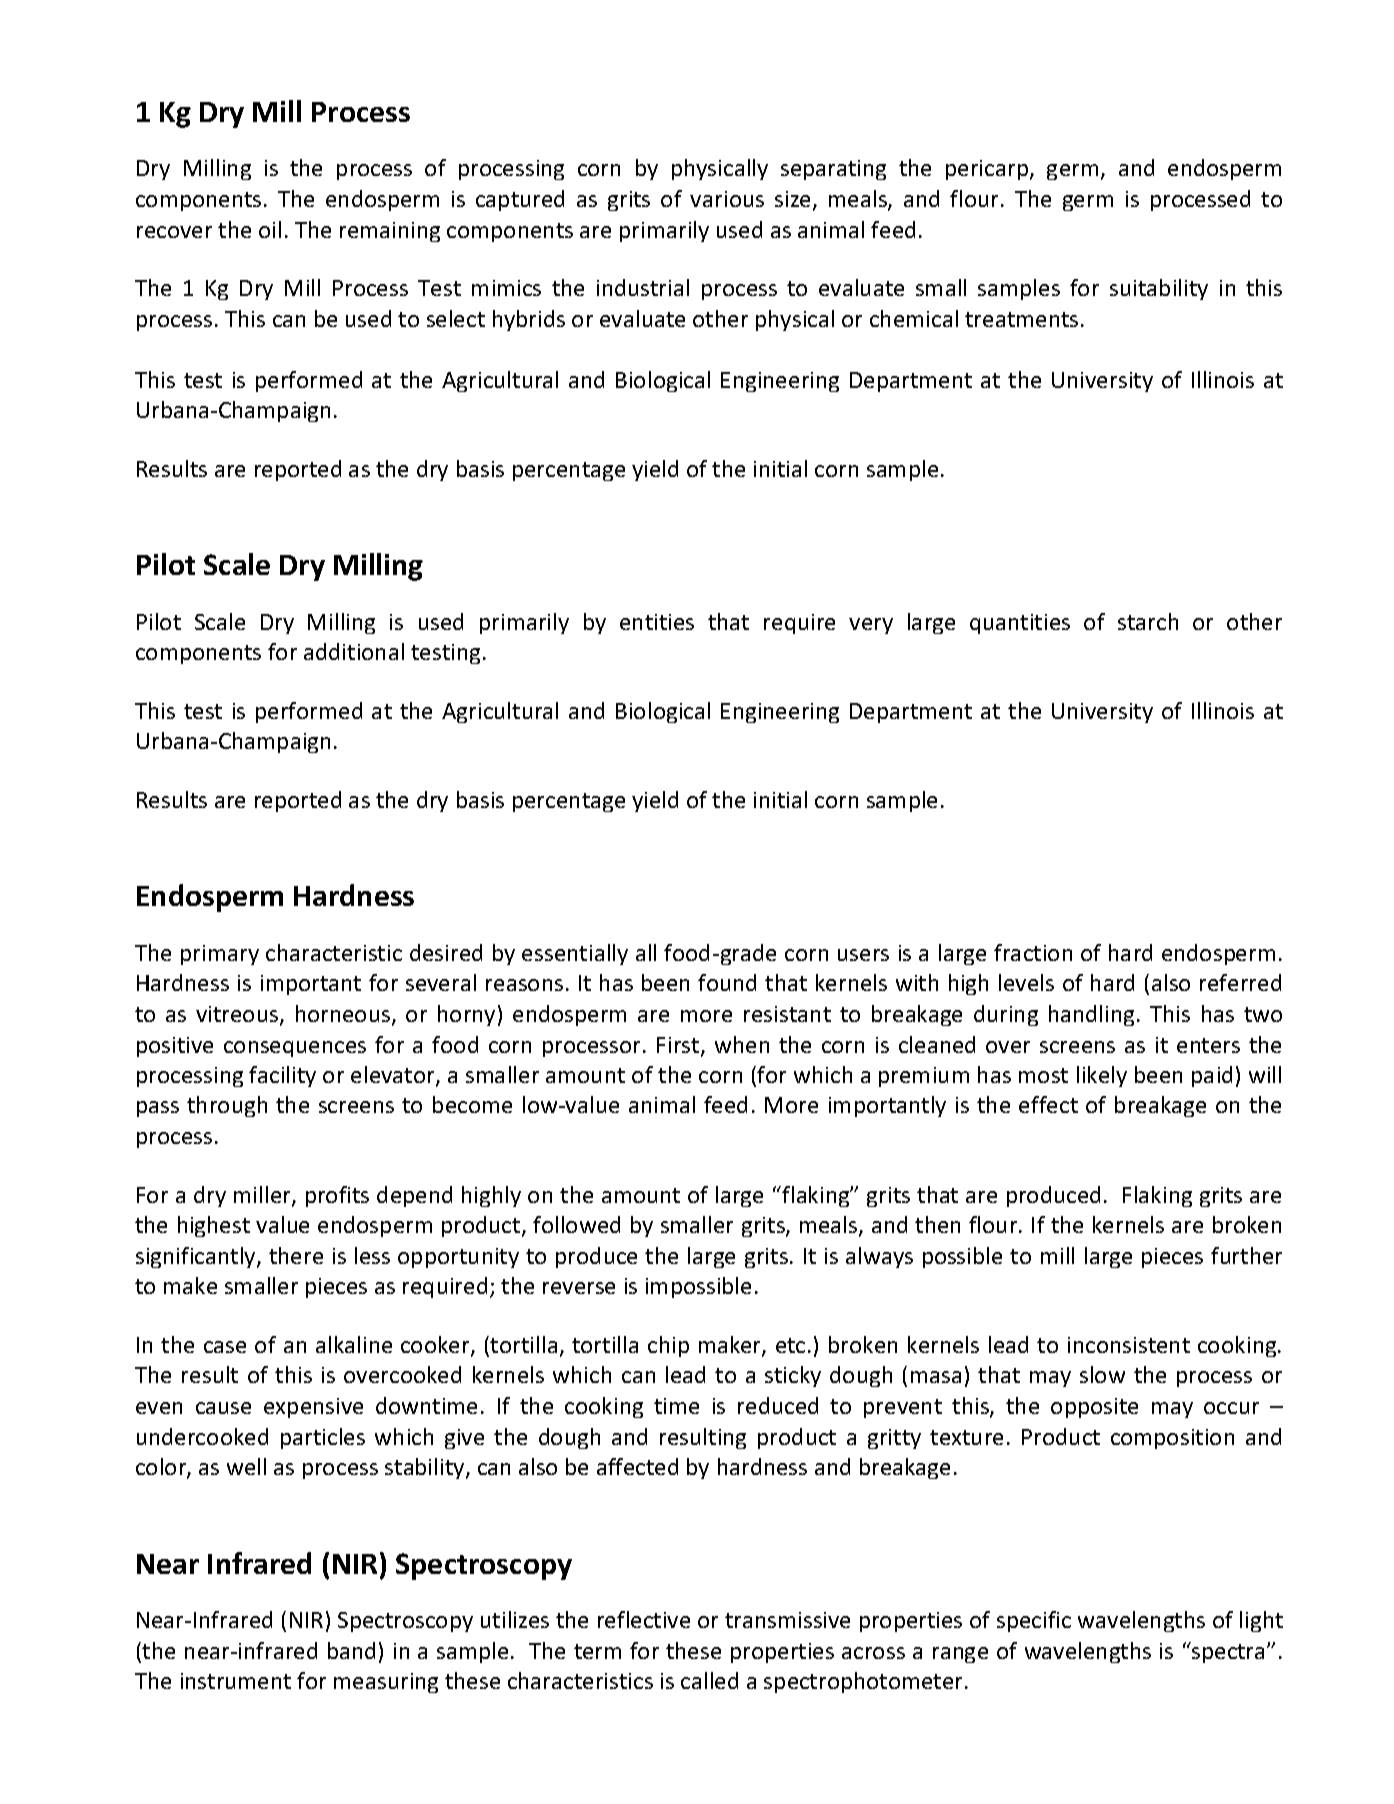 Image resolution: width=1394 pixels, height=1804 pixels. What do you see at coordinates (1148, 621) in the screenshot?
I see `starch` at bounding box center [1148, 621].
